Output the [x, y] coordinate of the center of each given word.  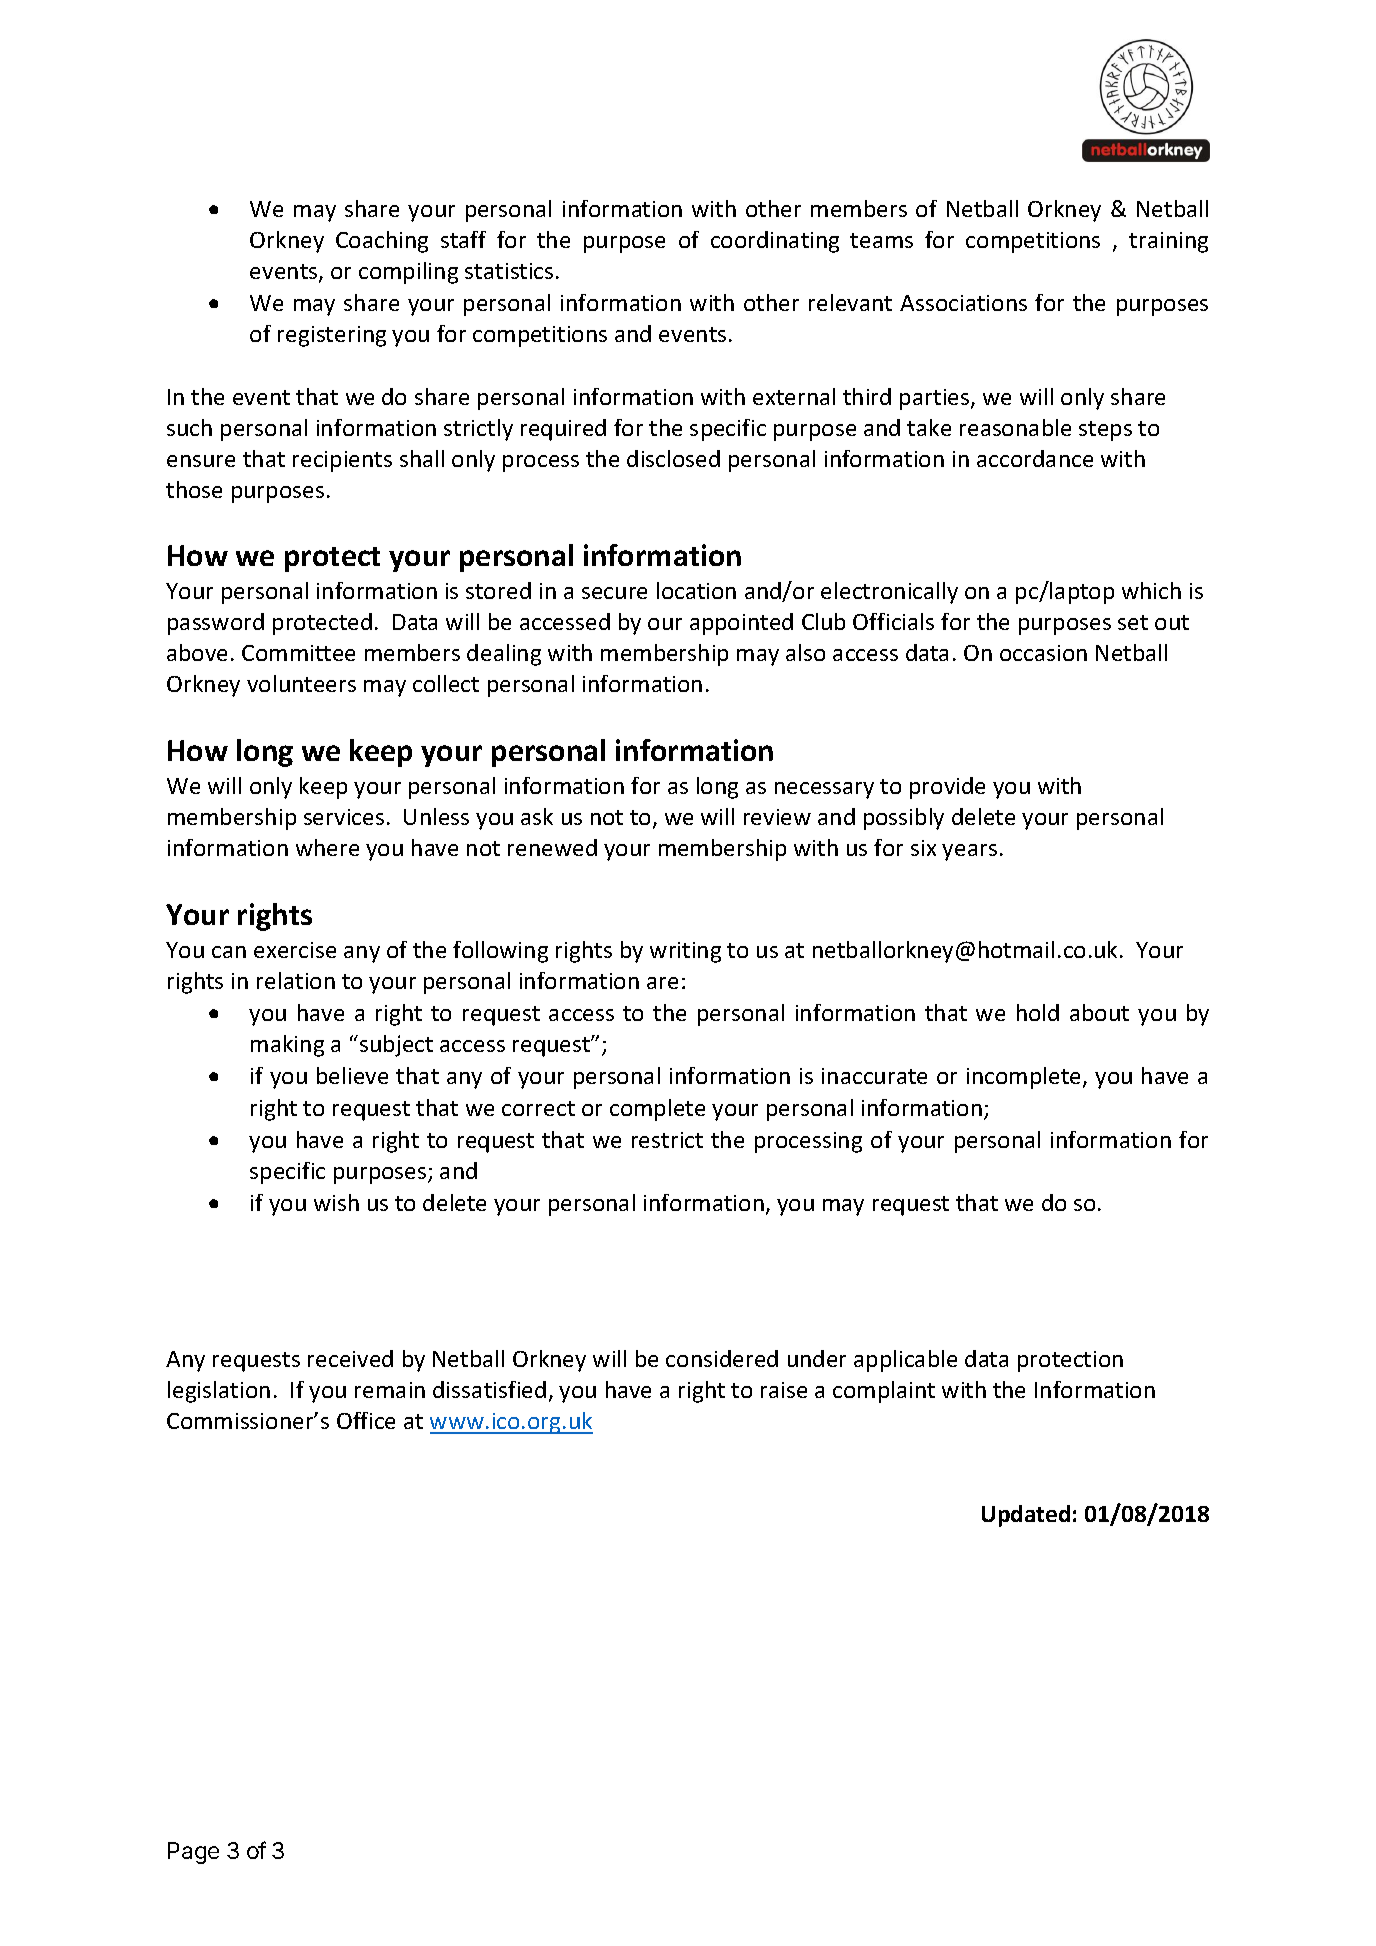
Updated [1026, 1516]
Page [193, 1853]
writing [685, 952]
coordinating [775, 242]
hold [1038, 1012]
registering [332, 336]
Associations [963, 303]
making [287, 1046]
